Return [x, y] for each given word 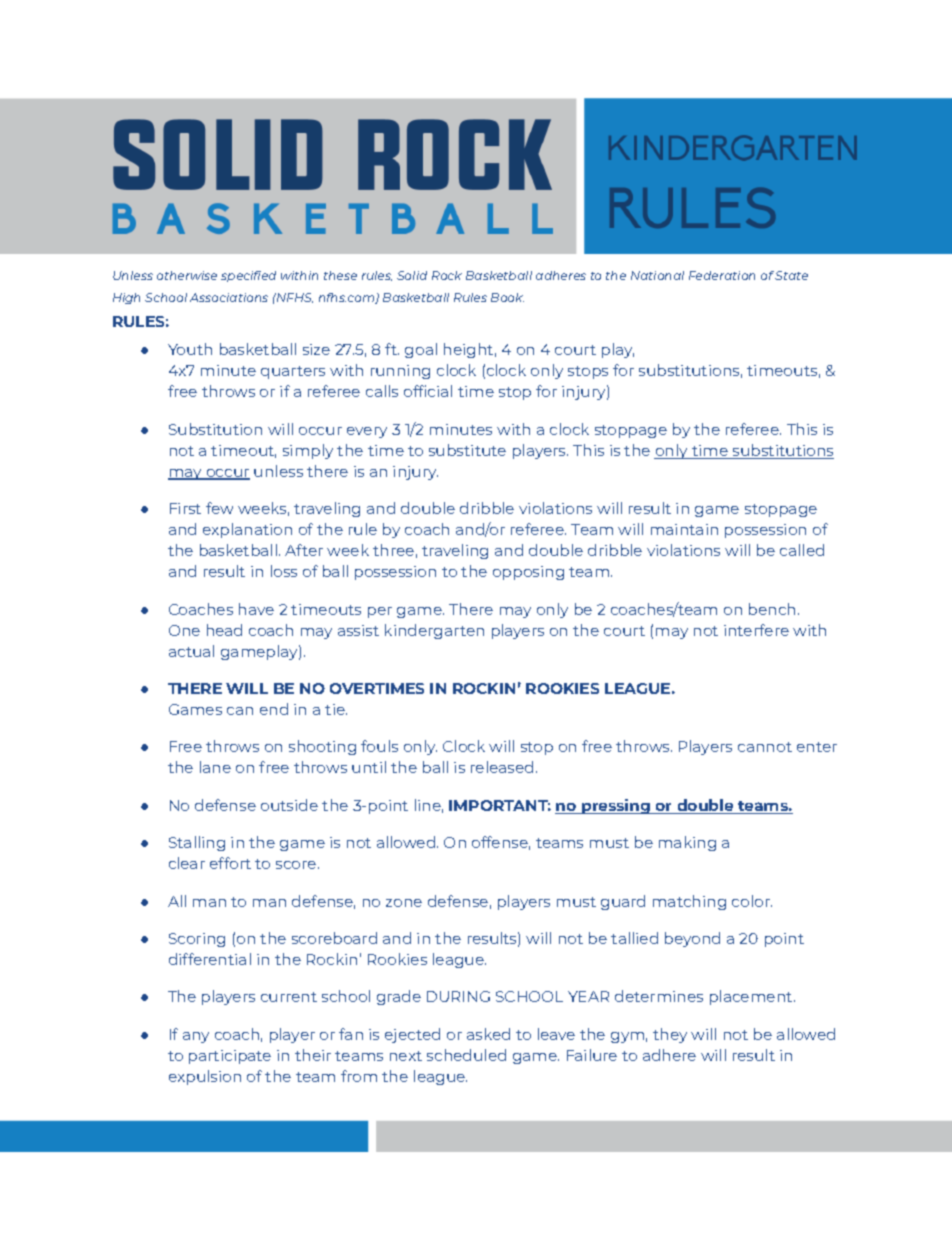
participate [230, 1057]
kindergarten [434, 631]
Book [507, 297]
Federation [722, 275]
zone [404, 903]
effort [230, 863]
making [687, 843]
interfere [756, 630]
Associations [229, 297]
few [219, 508]
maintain [684, 529]
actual [191, 651]
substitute [467, 450]
